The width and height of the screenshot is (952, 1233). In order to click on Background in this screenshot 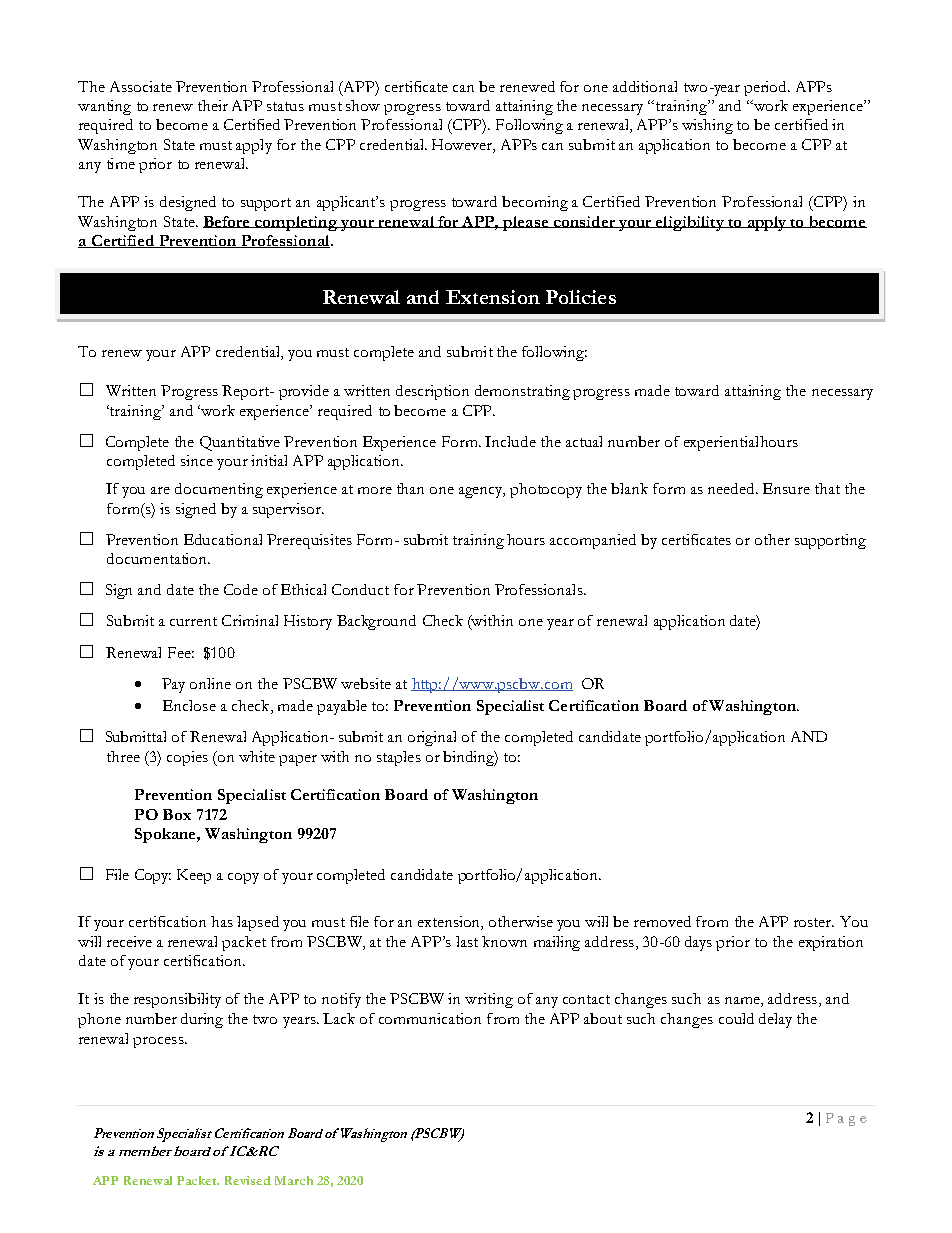, I will do `click(376, 622)`.
